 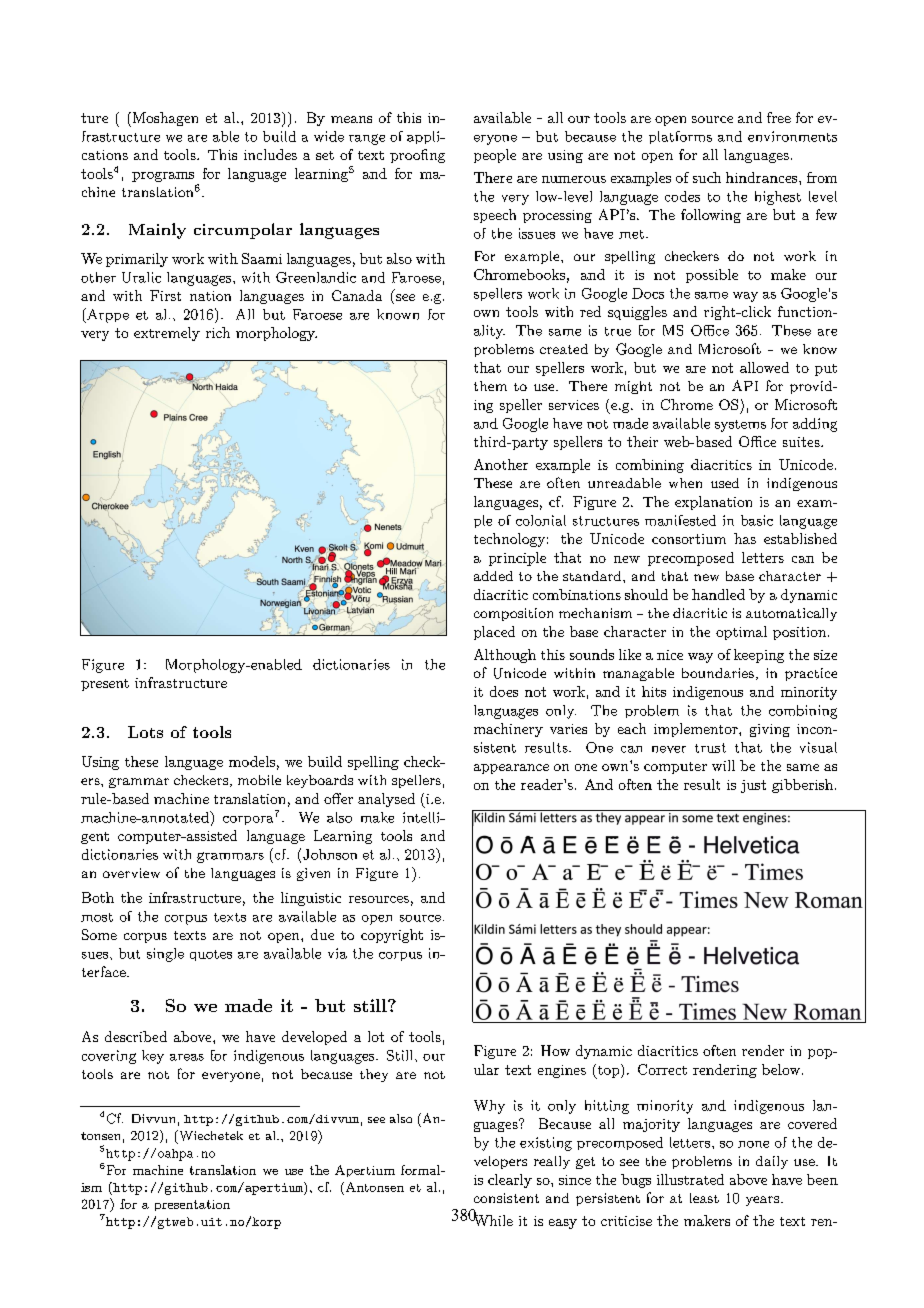 I want to click on programs, so click(x=163, y=177).
